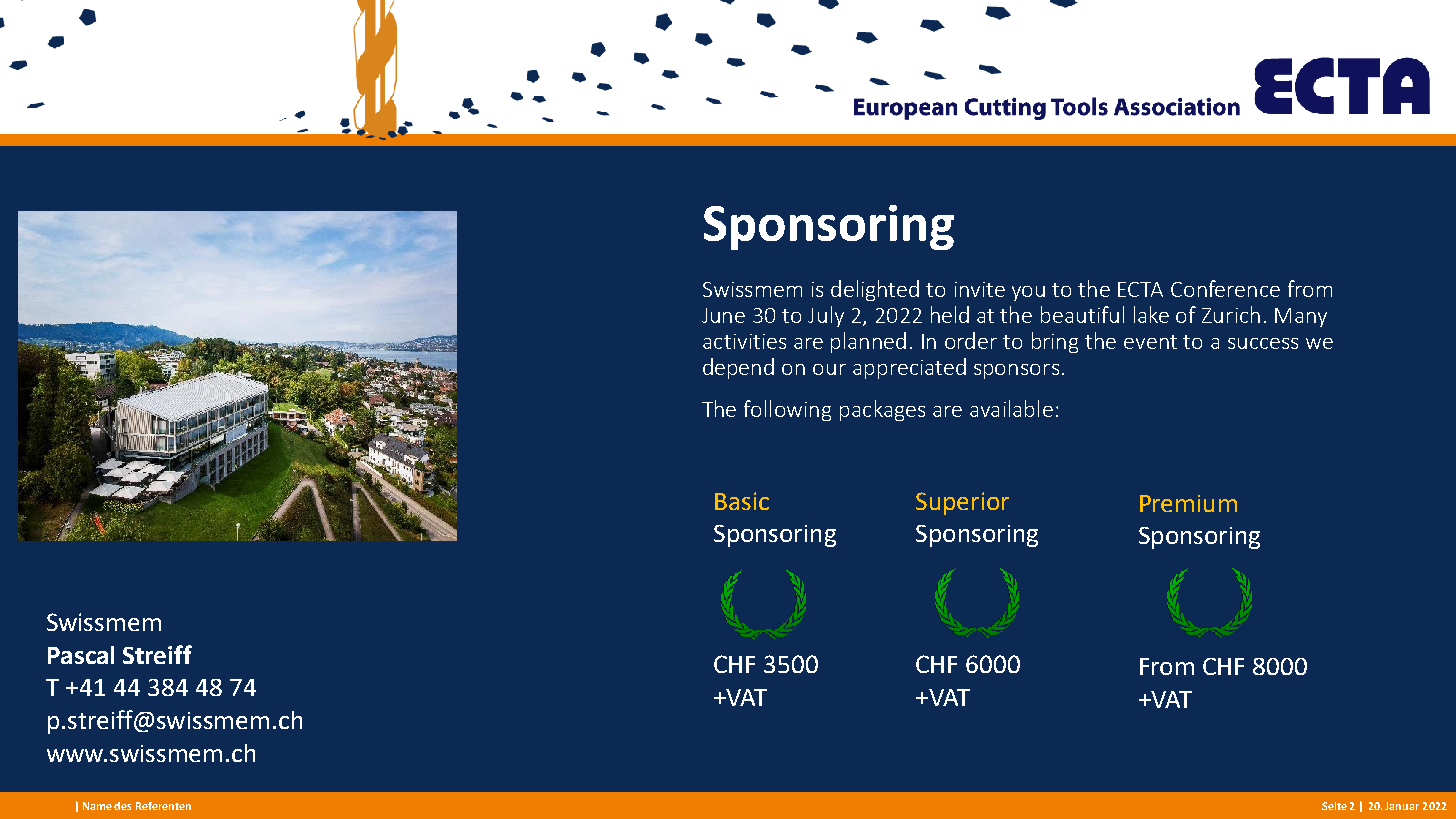 This page has width=1456, height=819. Describe the element at coordinates (826, 316) in the page. I see `July` at that location.
